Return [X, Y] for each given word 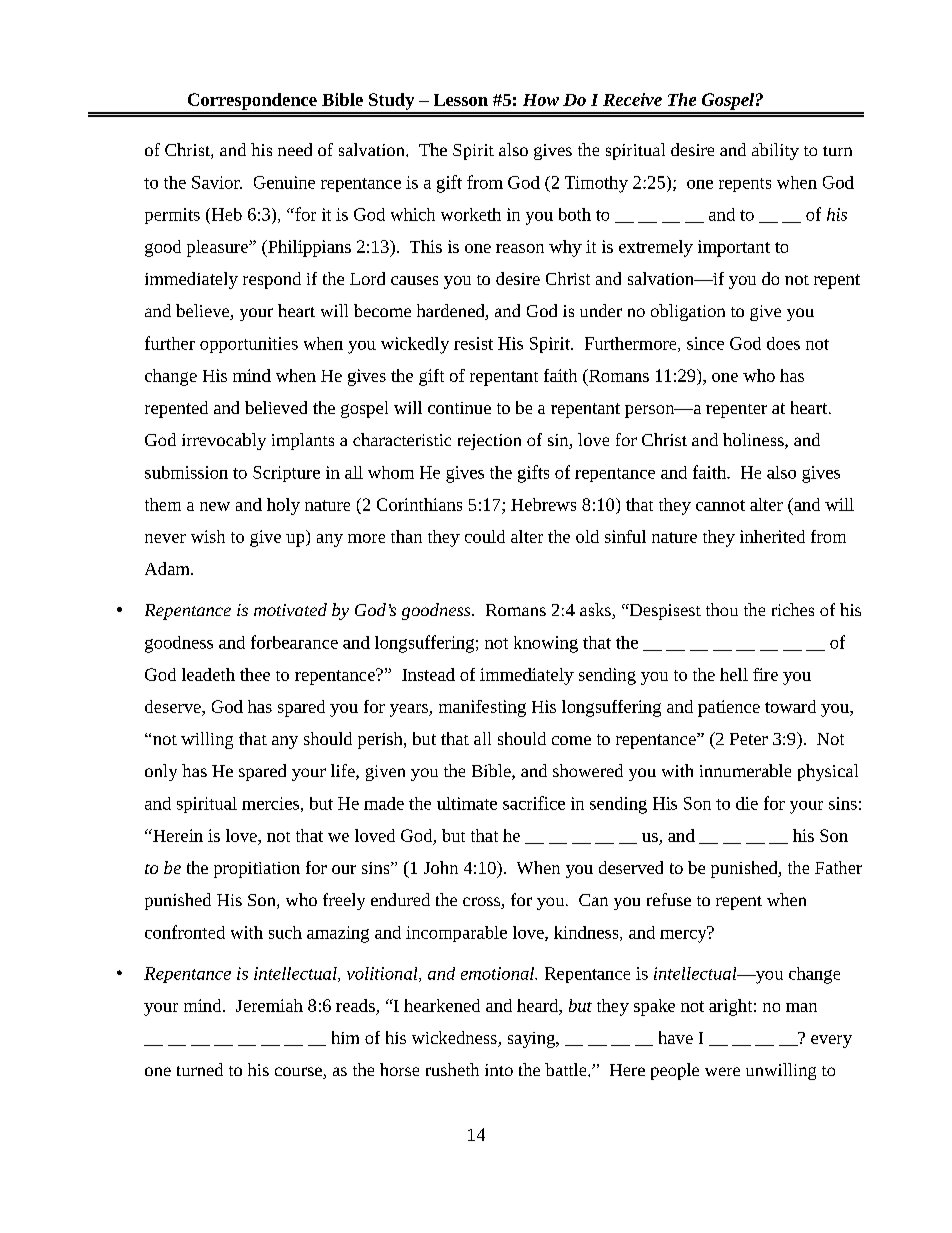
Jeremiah [269, 1005]
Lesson [461, 100]
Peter [749, 739]
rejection [489, 442]
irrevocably [224, 441]
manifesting [482, 708]
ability [775, 151]
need [295, 149]
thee [255, 674]
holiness [754, 441]
